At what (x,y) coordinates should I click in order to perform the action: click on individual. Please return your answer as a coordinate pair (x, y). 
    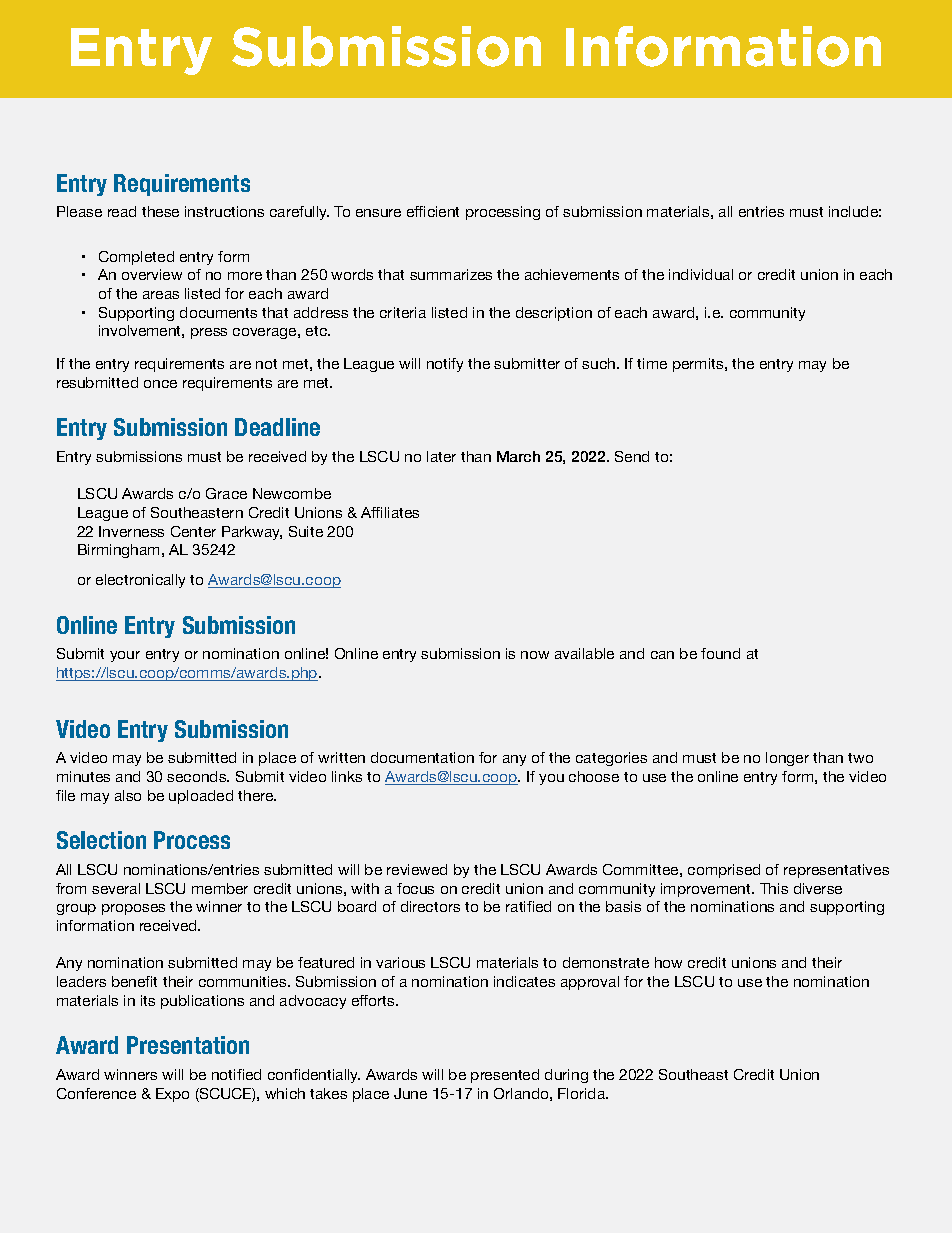
    Looking at the image, I should click on (701, 274).
